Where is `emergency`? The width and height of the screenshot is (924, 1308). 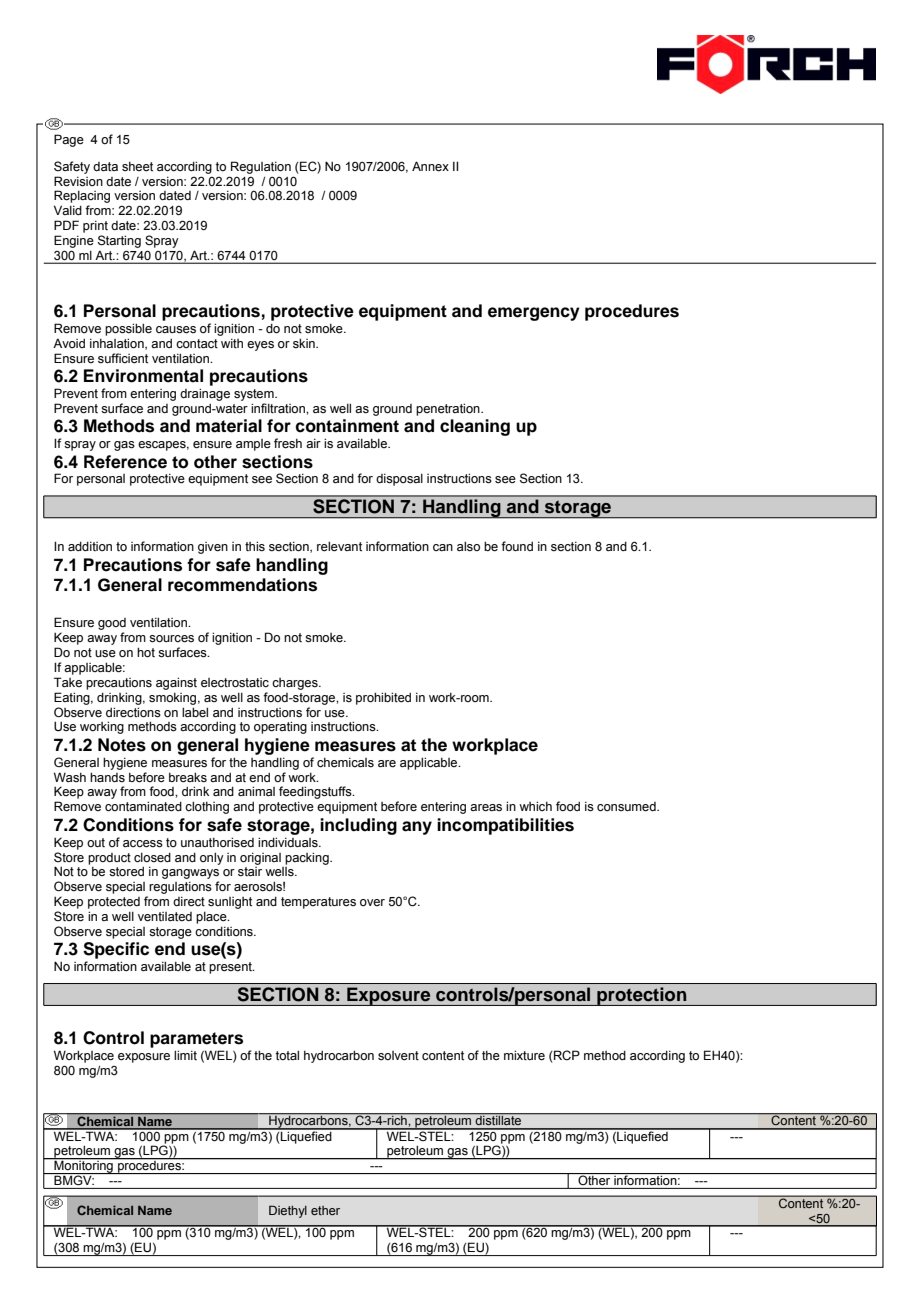 emergency is located at coordinates (534, 314).
